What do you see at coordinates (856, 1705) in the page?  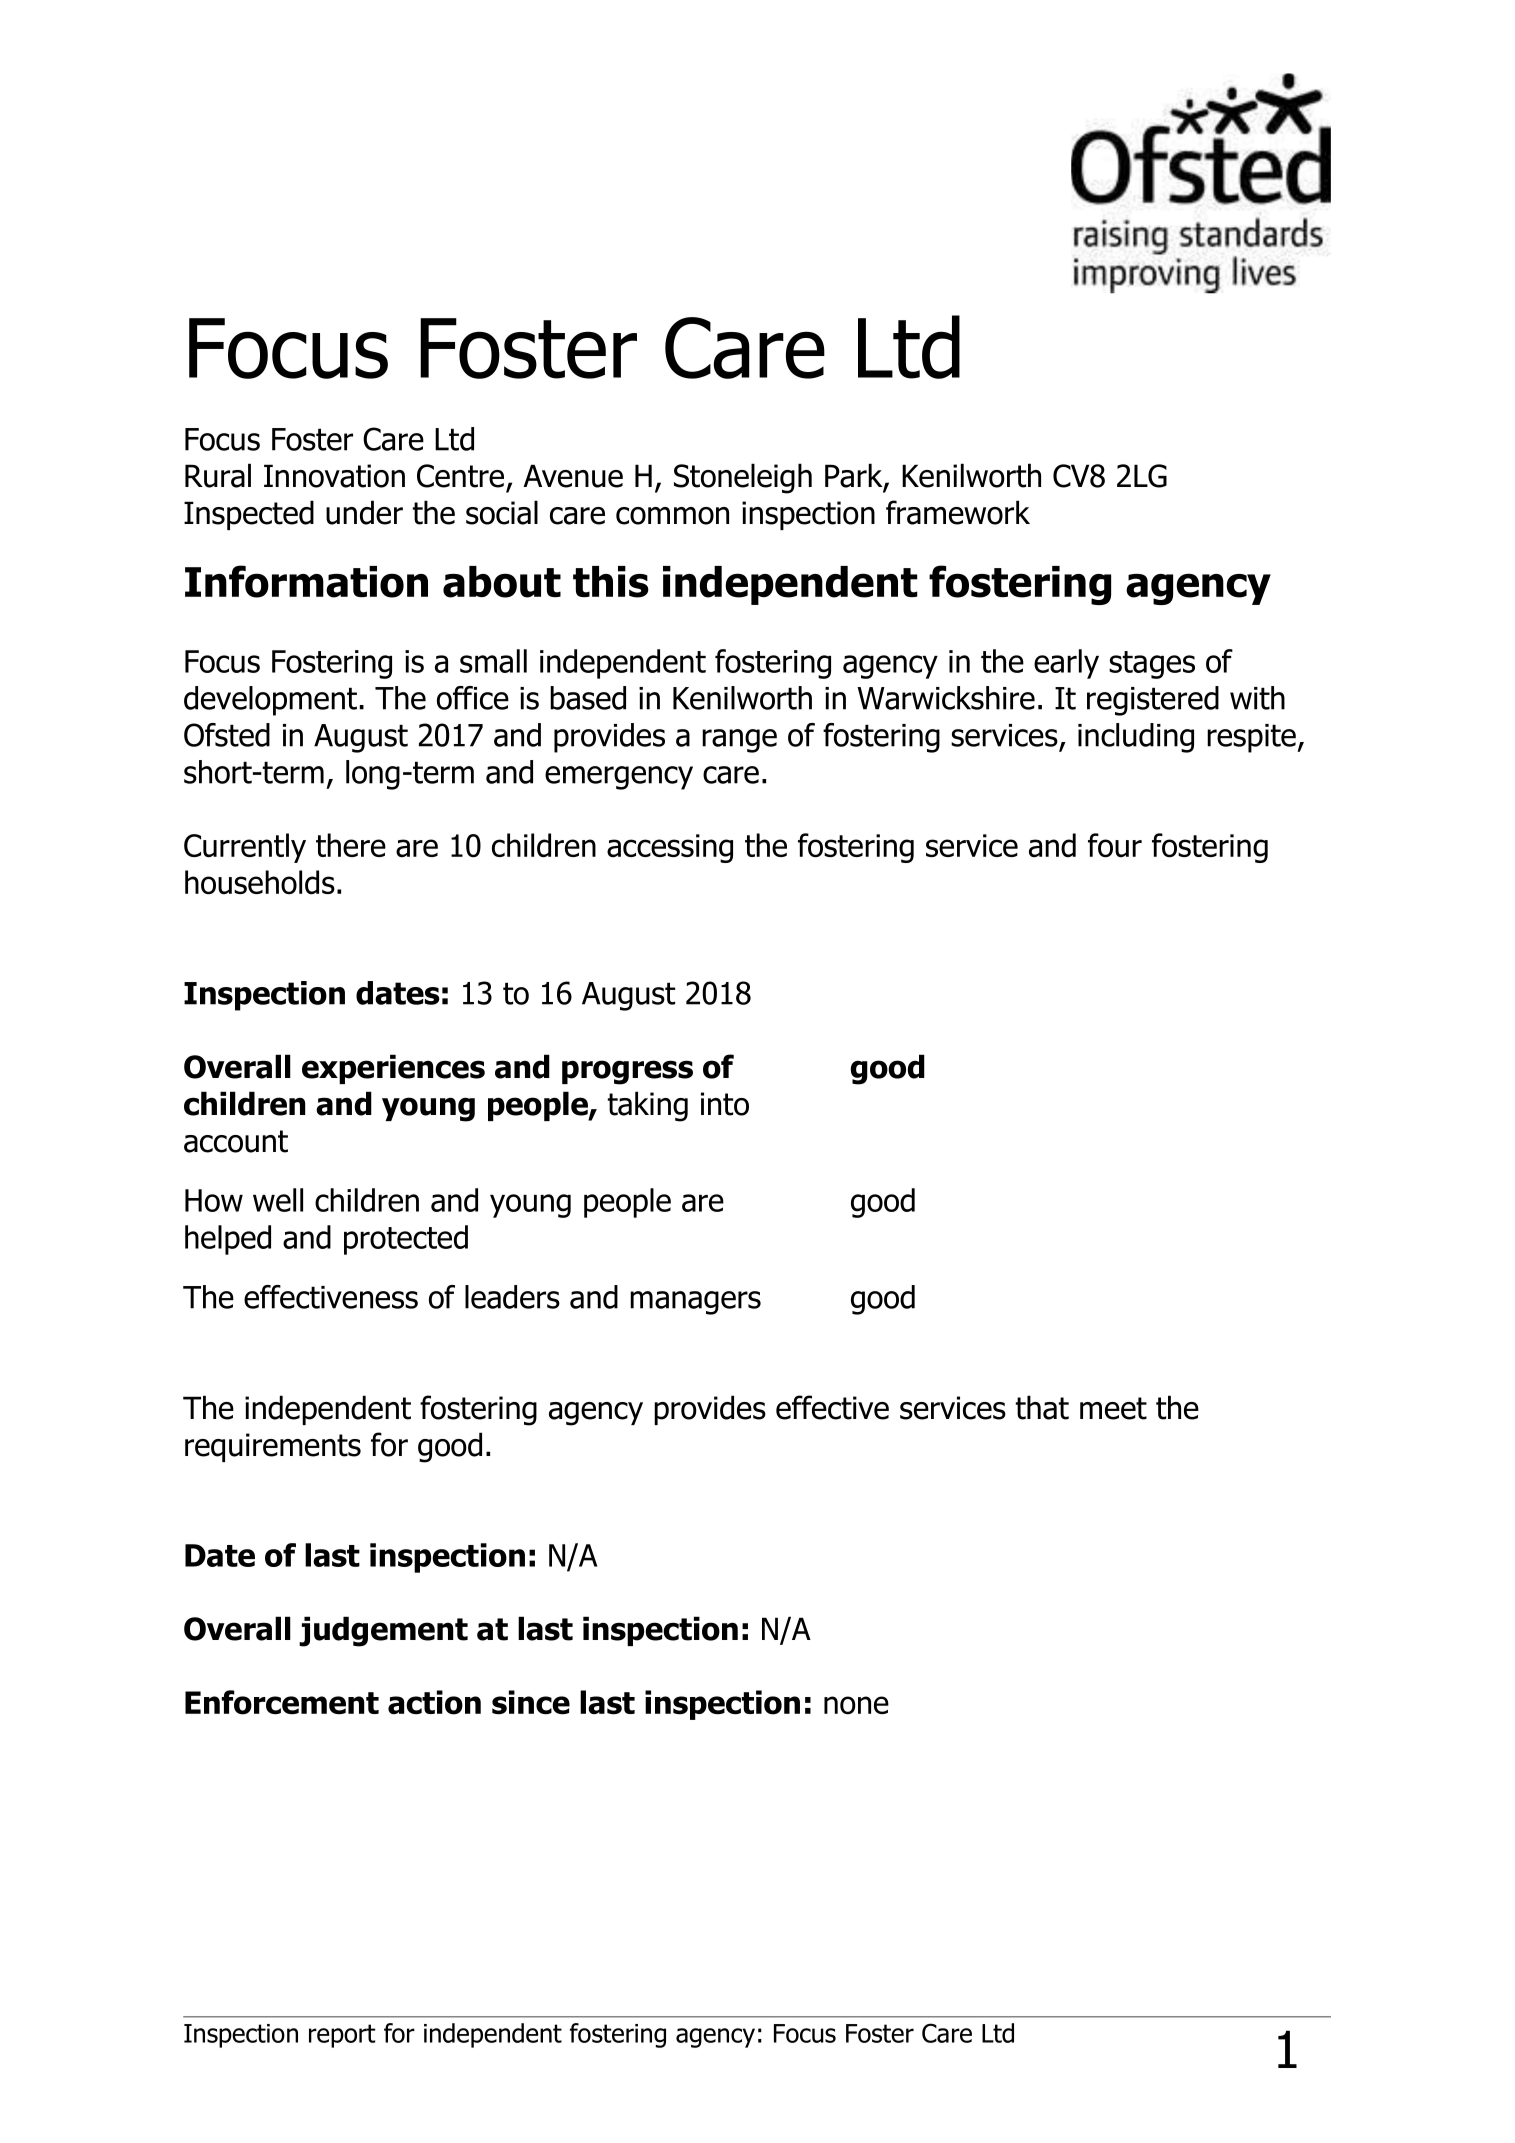 I see `none` at bounding box center [856, 1705].
